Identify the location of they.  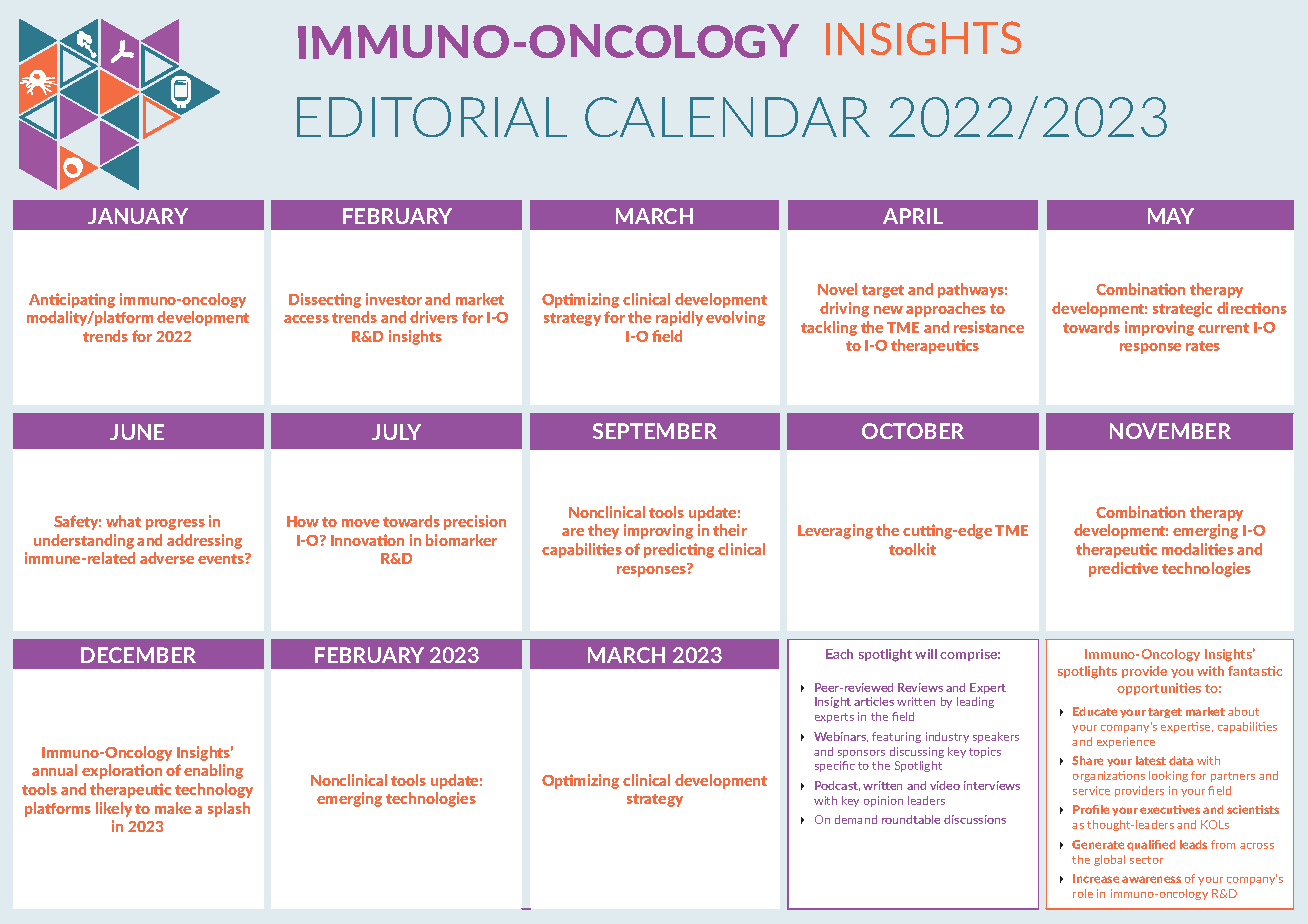
(603, 531).
